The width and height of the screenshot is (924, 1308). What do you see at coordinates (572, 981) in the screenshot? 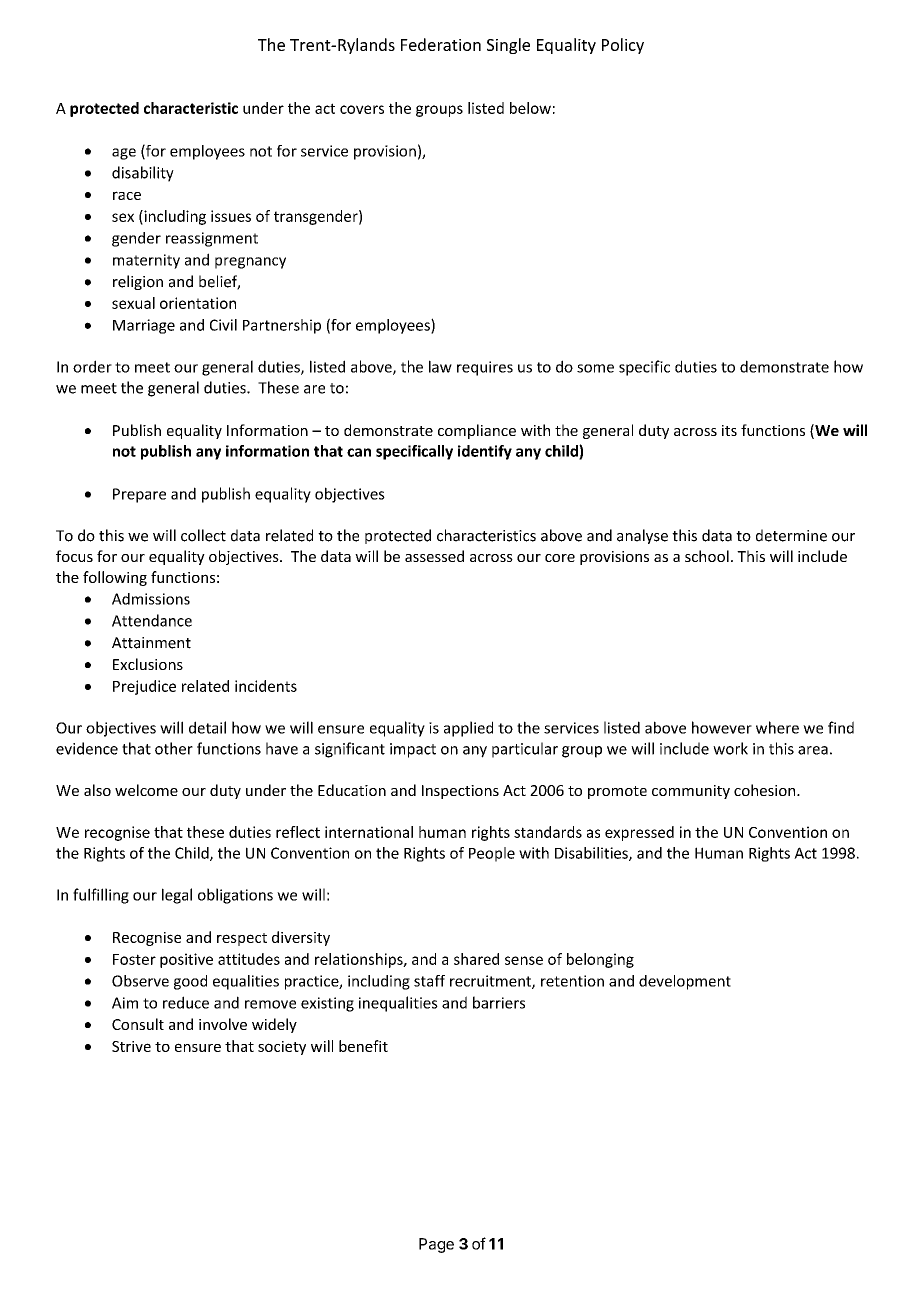
I see `retention` at bounding box center [572, 981].
